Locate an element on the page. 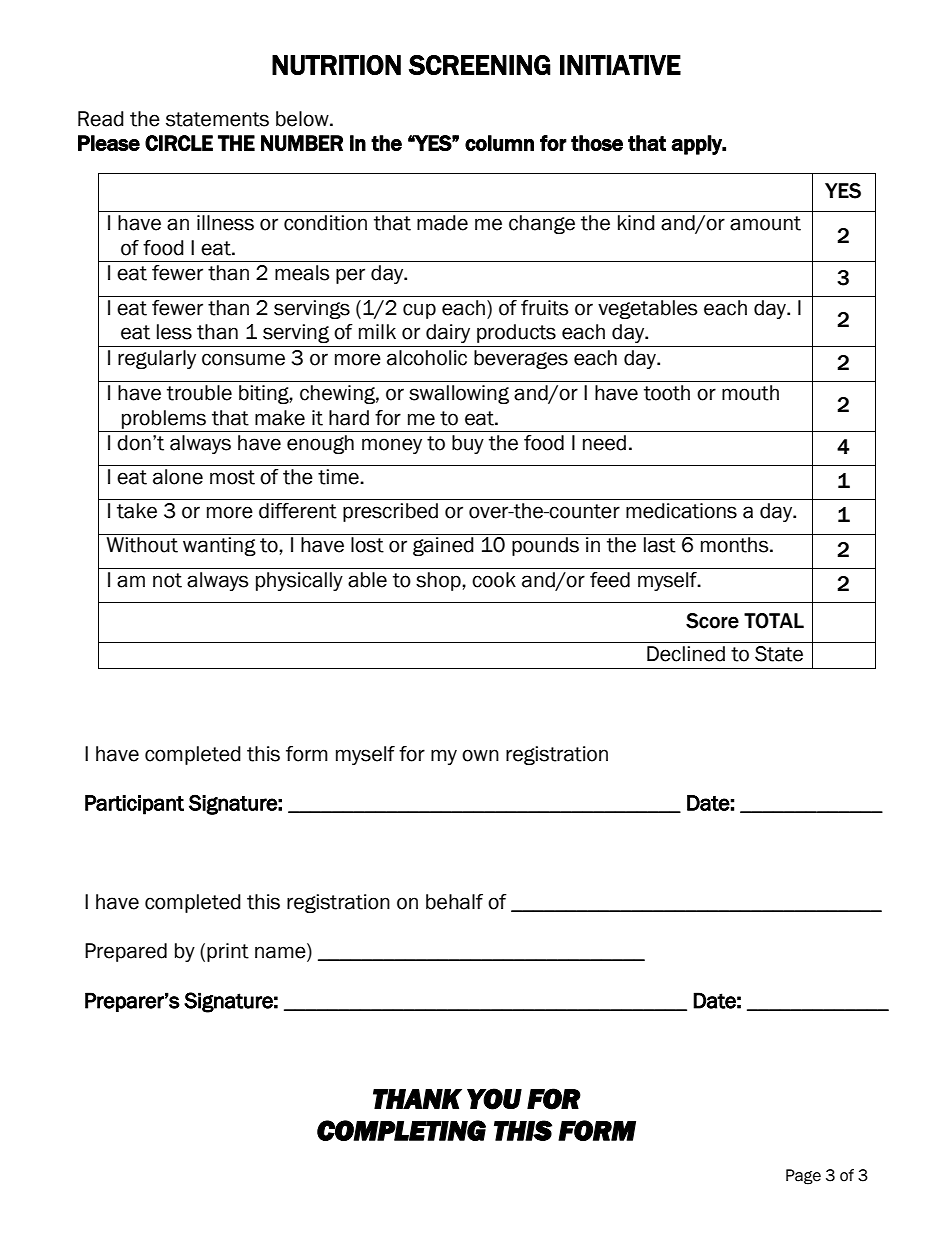 The image size is (952, 1233). shop is located at coordinates (439, 581).
